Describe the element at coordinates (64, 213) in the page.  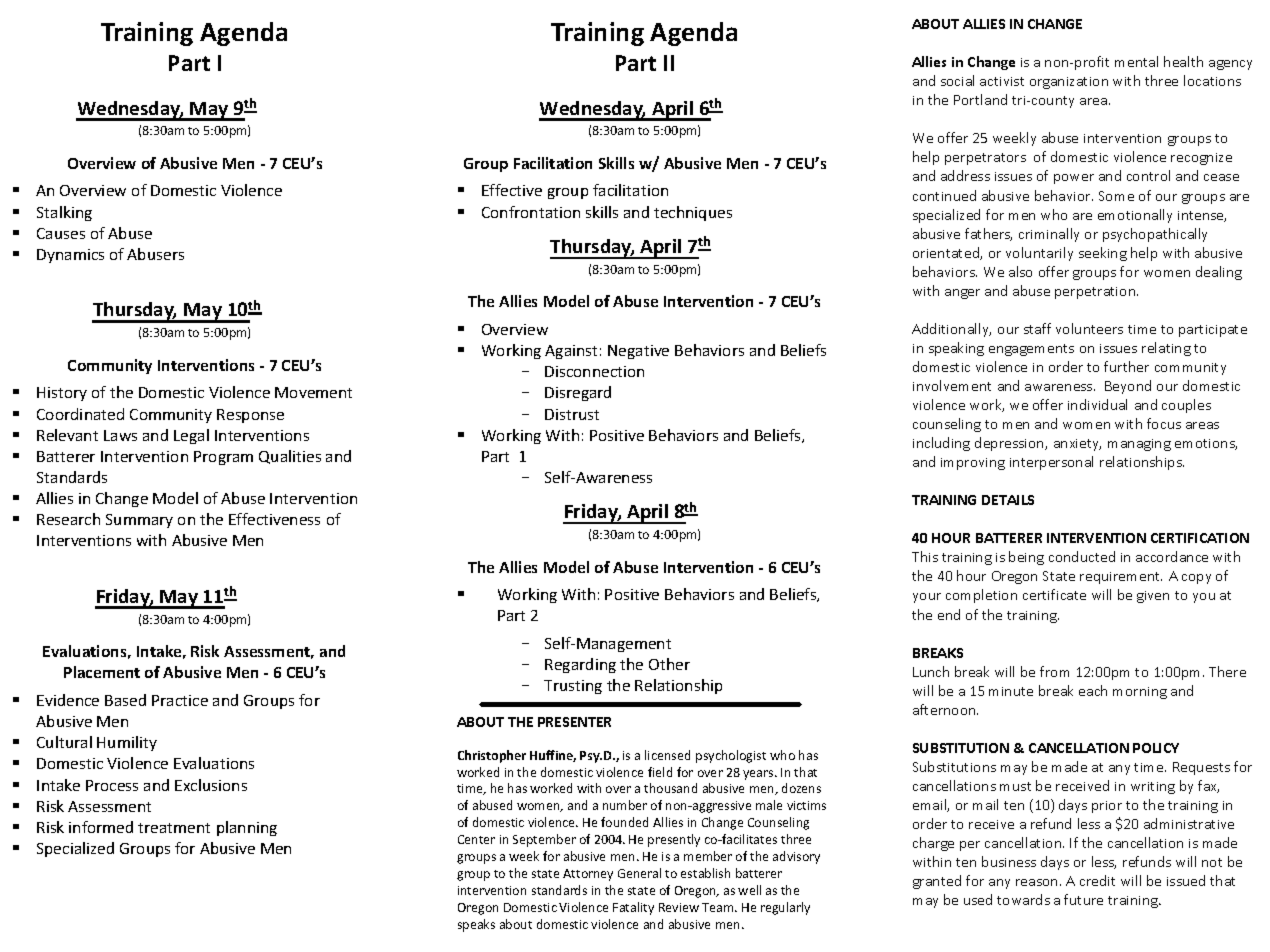
I see `Stalking` at that location.
